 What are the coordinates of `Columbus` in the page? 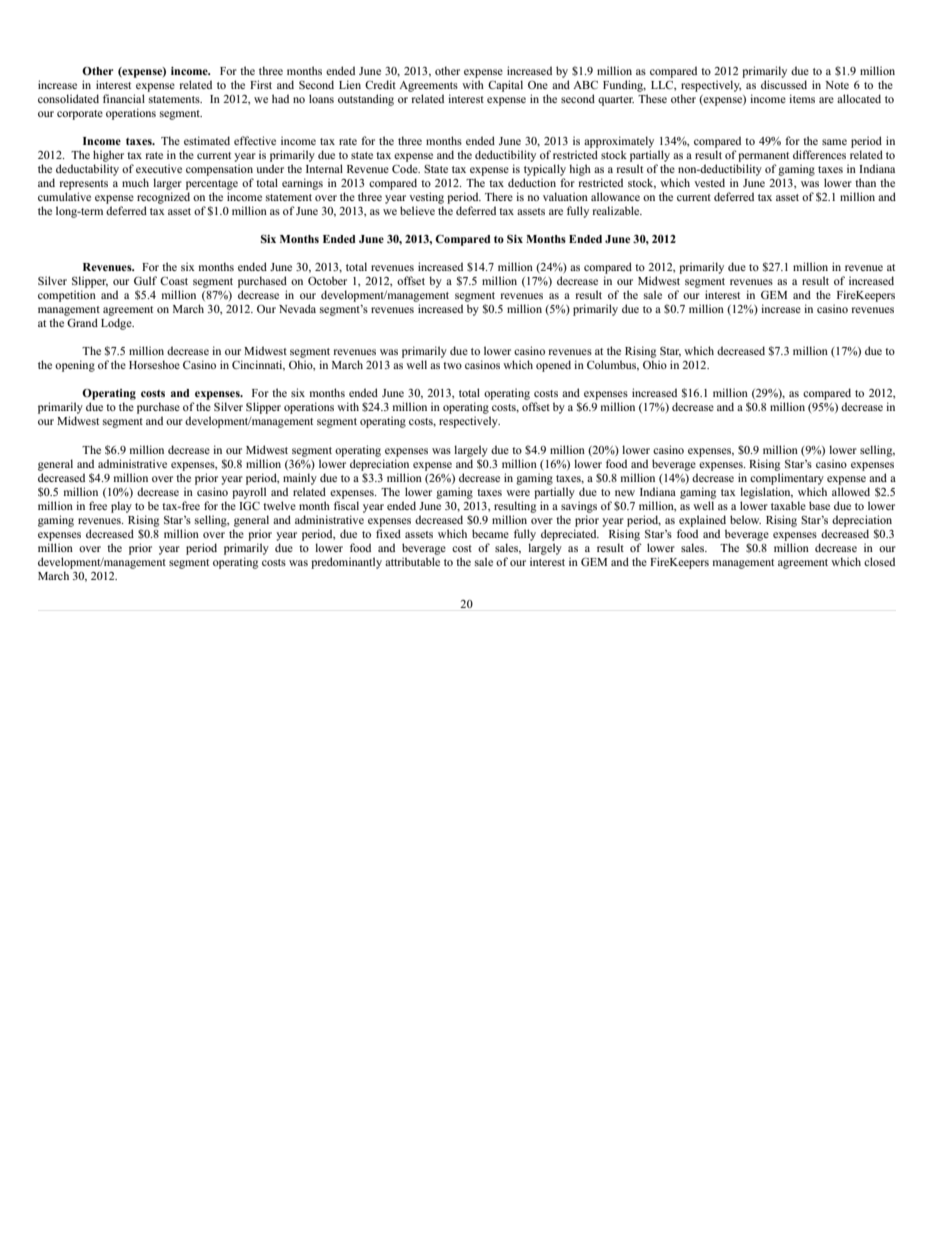 It's located at (613, 365).
